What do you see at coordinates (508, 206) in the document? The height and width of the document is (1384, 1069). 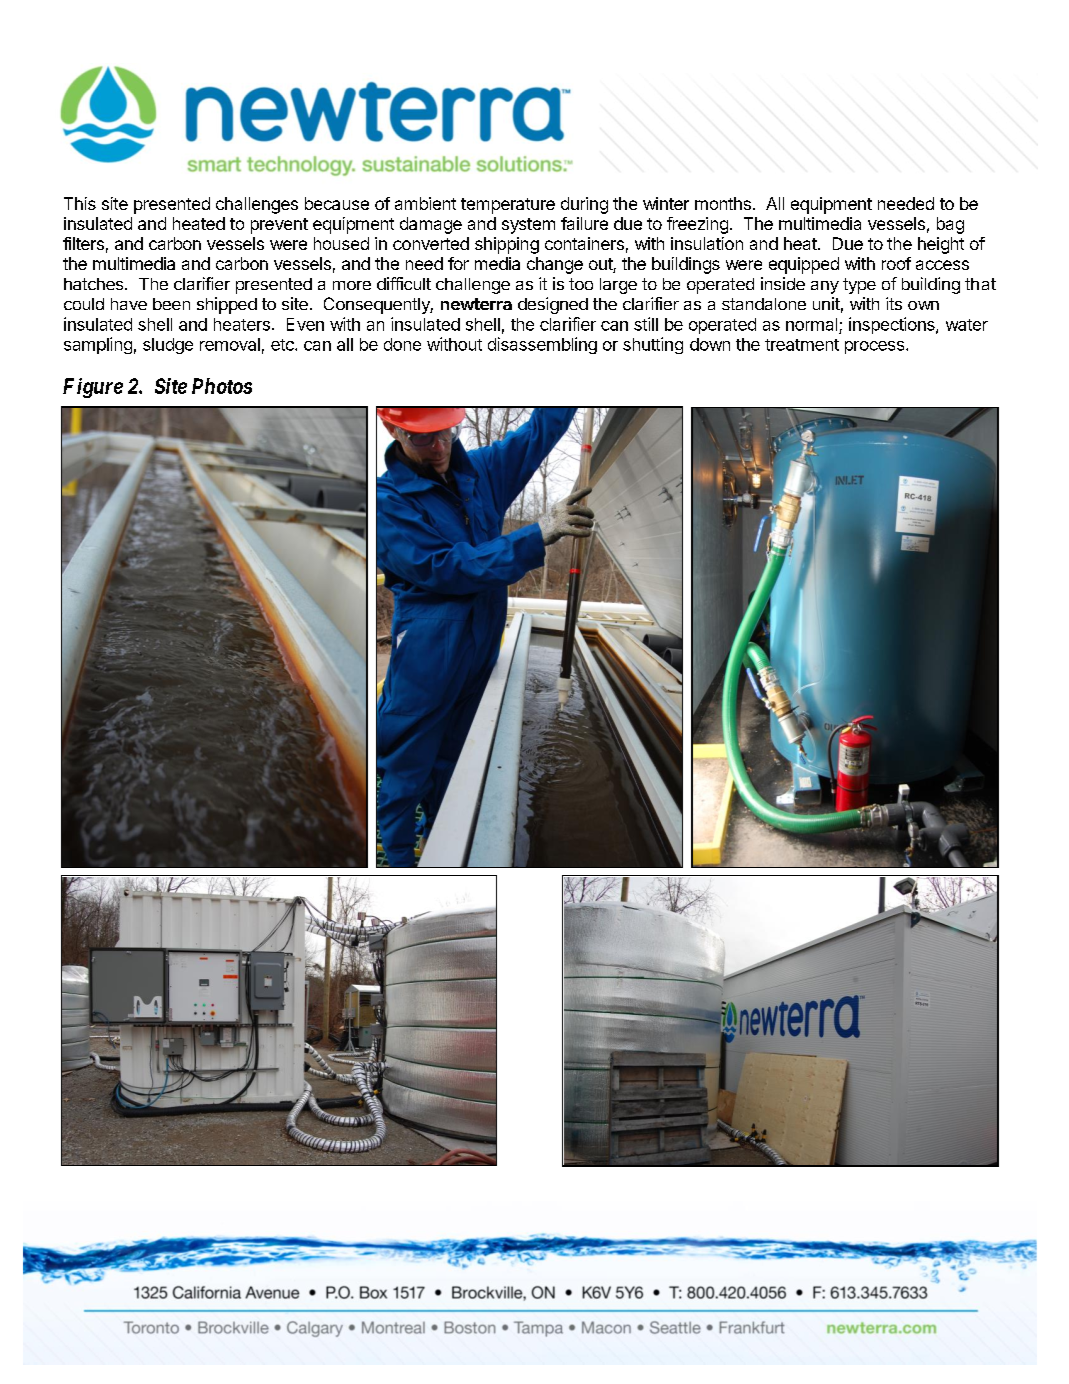 I see `temperature` at bounding box center [508, 206].
